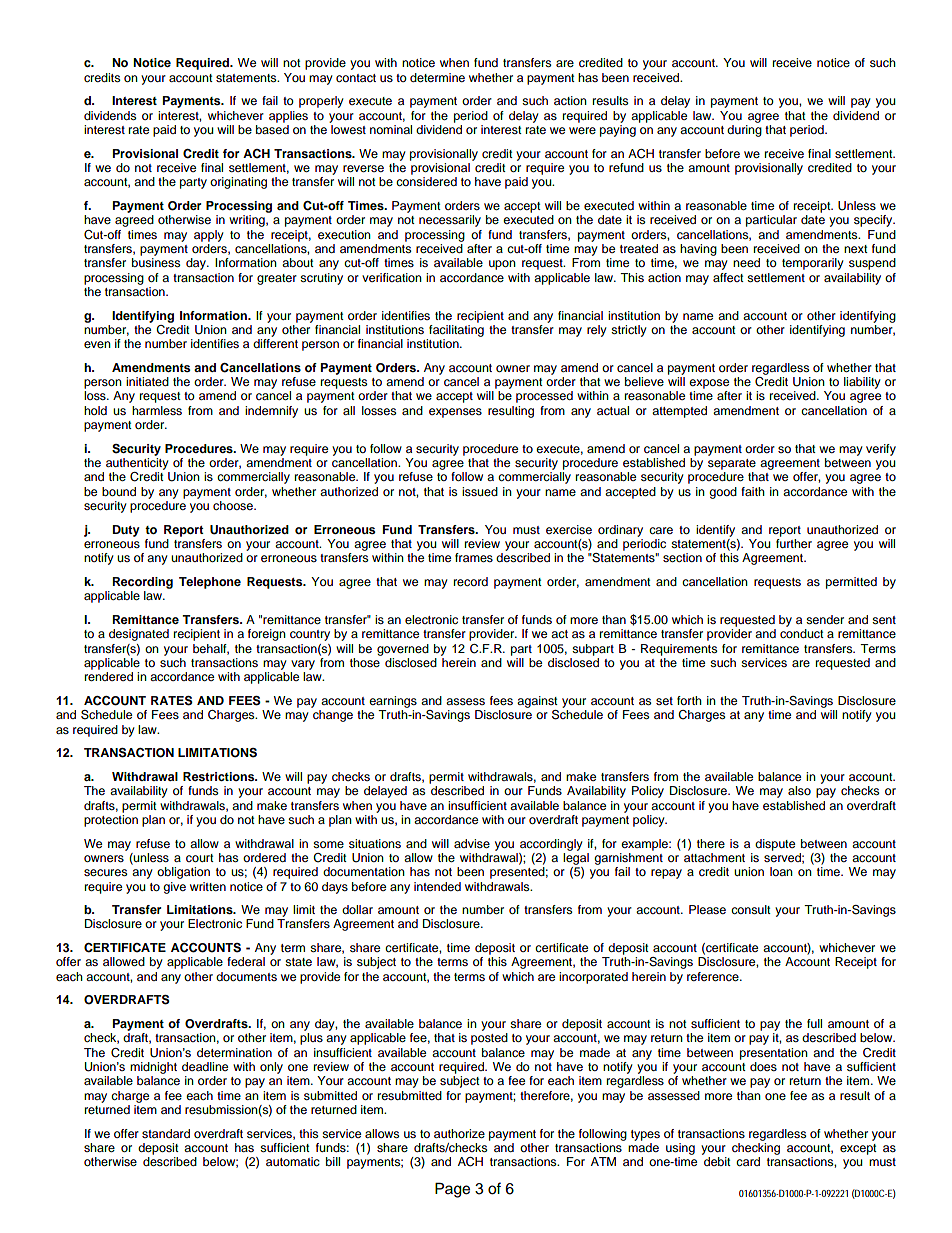  I want to click on were, so click(582, 130).
